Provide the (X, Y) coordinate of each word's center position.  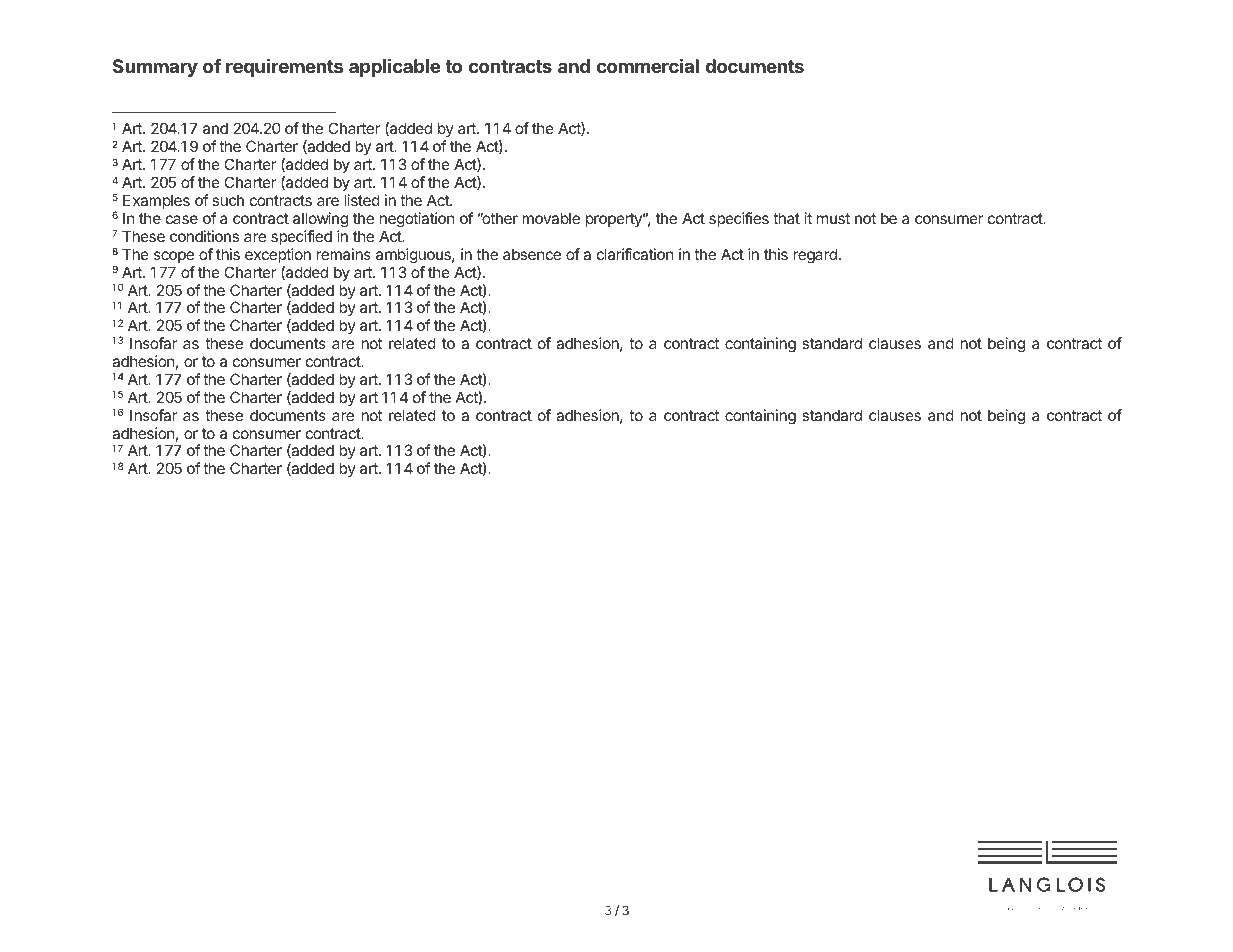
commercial (647, 65)
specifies (739, 219)
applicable (394, 67)
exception (278, 255)
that (786, 218)
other (499, 218)
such (228, 200)
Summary (155, 68)
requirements (284, 67)
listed (362, 200)
